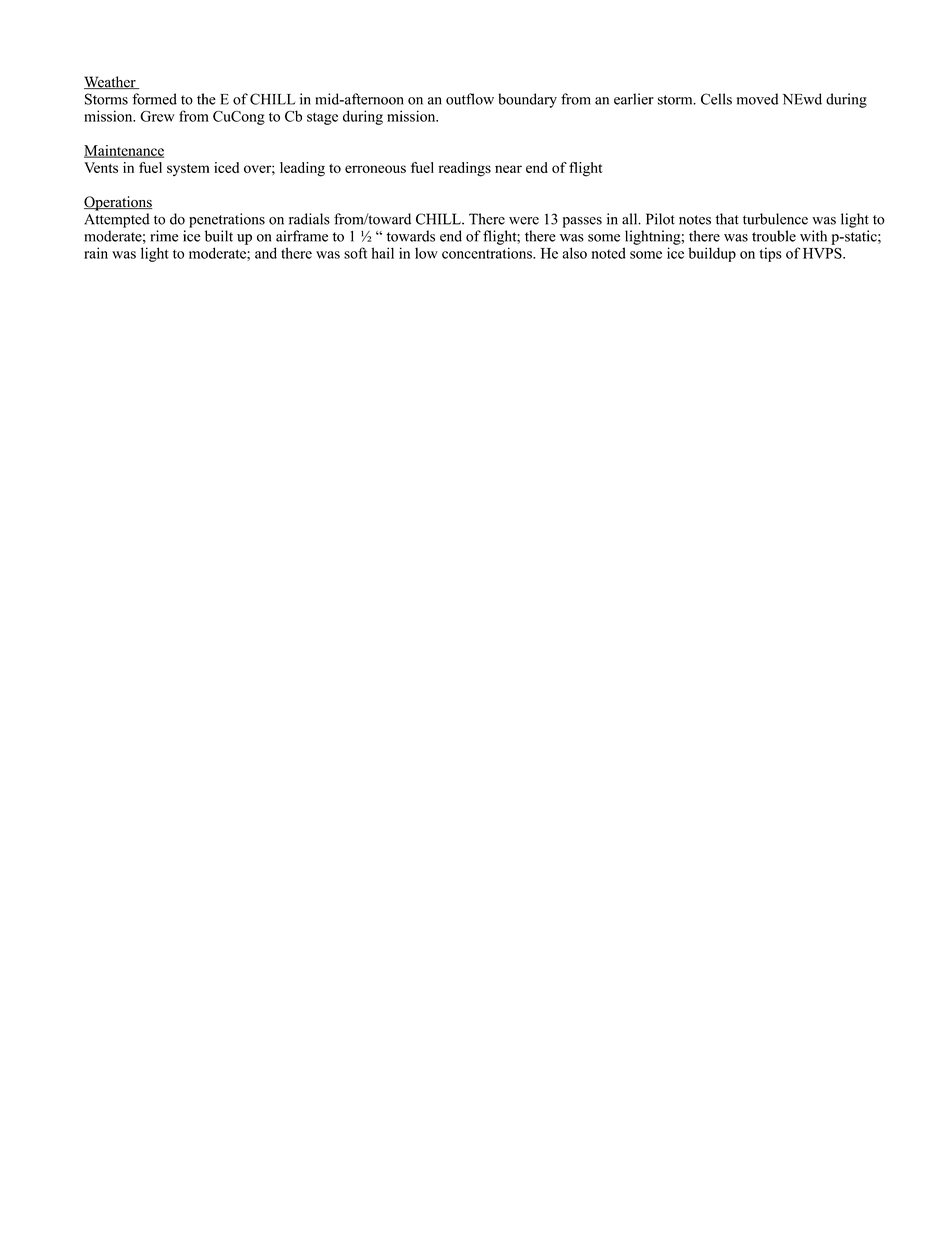 This page has width=952, height=1233. Describe the element at coordinates (157, 116) in the page. I see `Grew` at that location.
